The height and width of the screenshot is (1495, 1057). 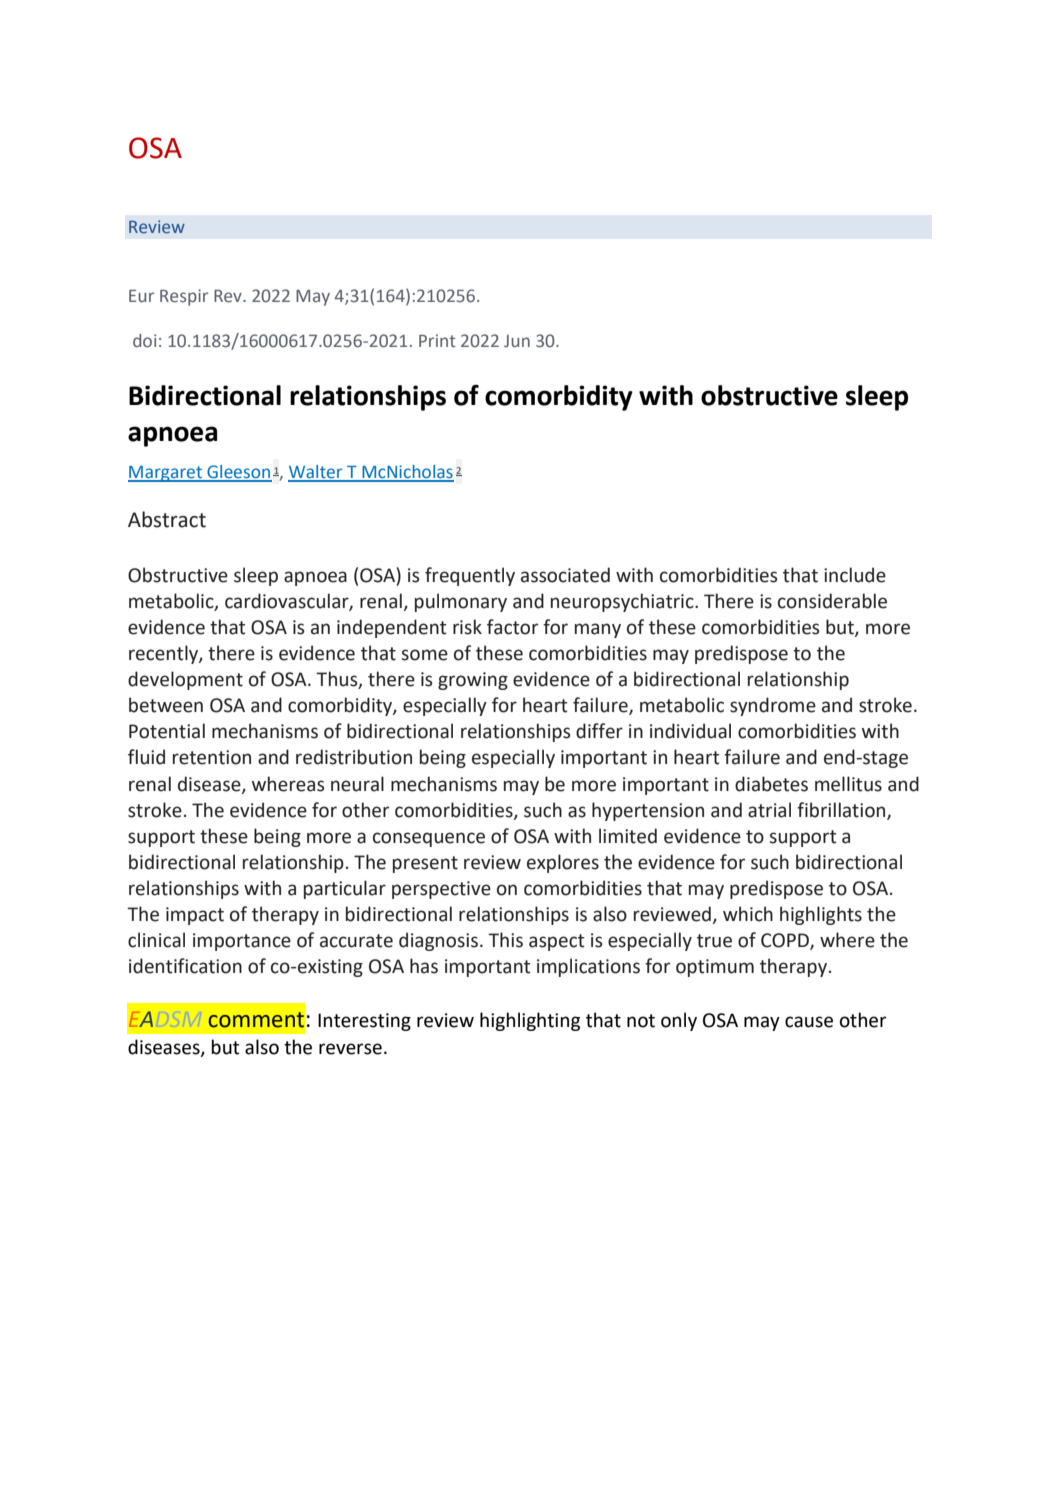 I want to click on syndrome, so click(x=773, y=706).
